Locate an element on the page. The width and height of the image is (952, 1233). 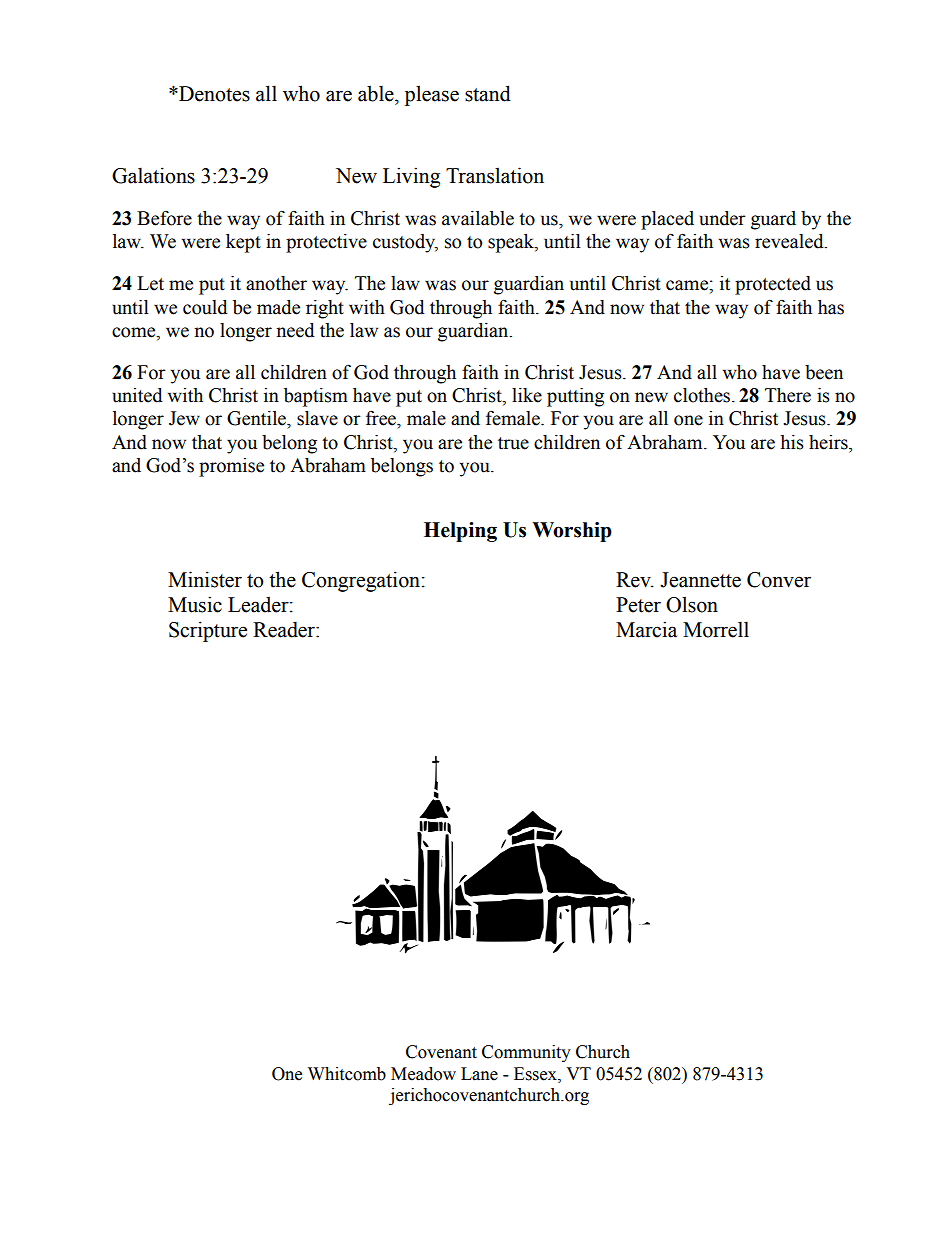
under is located at coordinates (722, 218).
